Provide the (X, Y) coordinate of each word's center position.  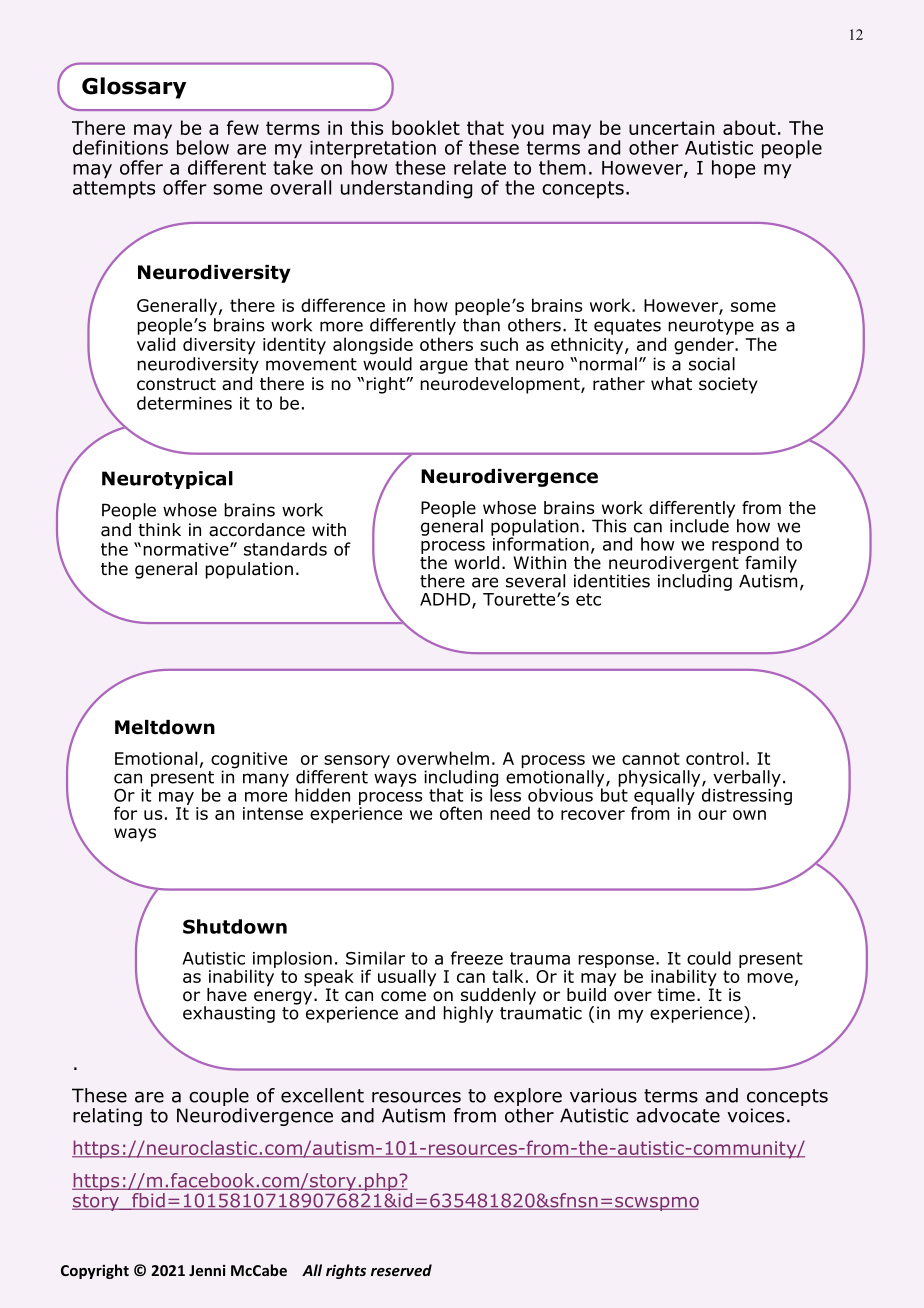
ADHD (446, 600)
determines (184, 403)
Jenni (207, 1270)
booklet (426, 127)
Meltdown (165, 727)
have (227, 995)
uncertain (671, 128)
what (671, 384)
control (714, 758)
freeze (477, 958)
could (709, 958)
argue (444, 367)
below (203, 147)
